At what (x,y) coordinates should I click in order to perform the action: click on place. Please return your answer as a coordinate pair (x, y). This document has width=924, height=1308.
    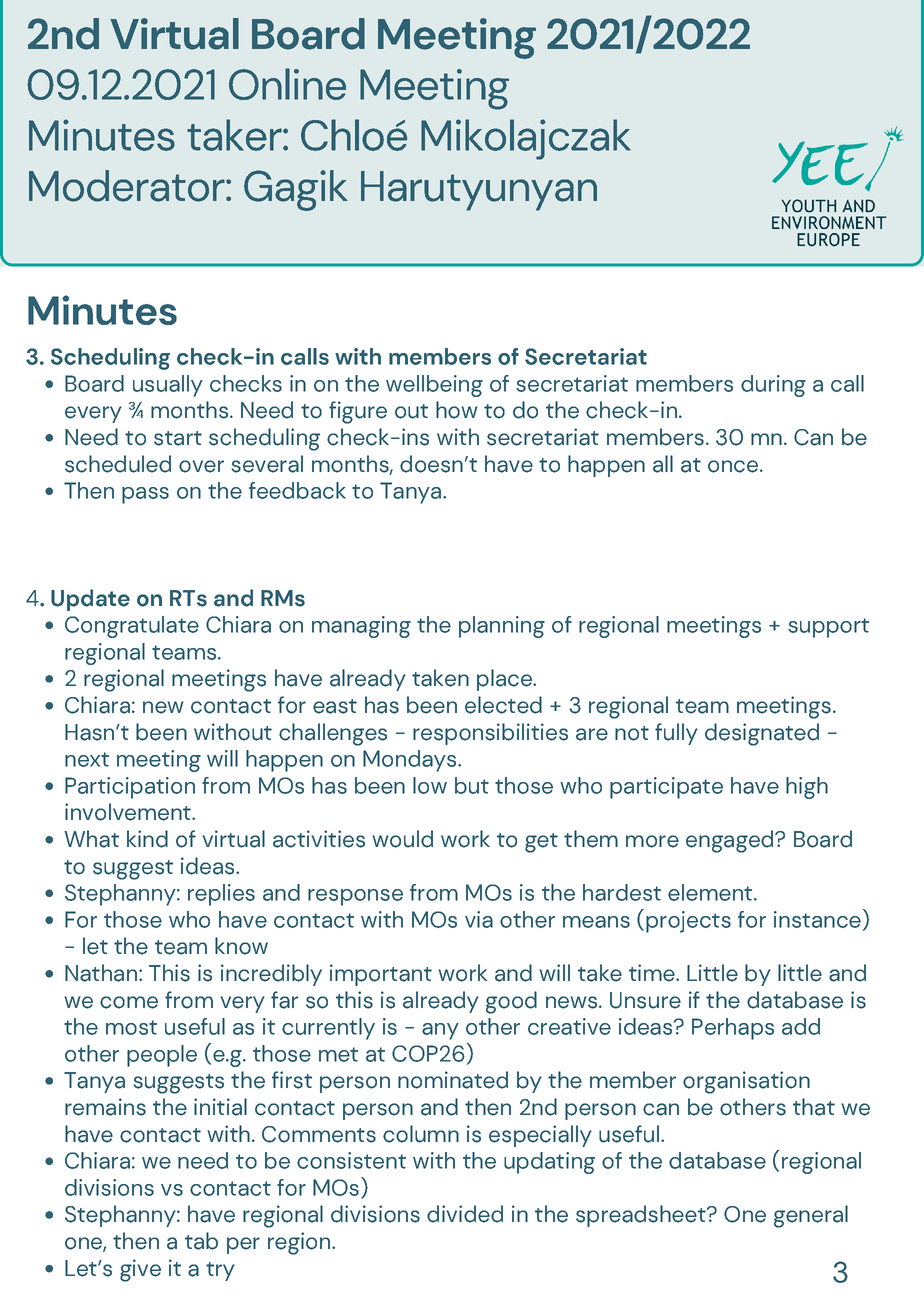
    Looking at the image, I should click on (505, 680).
